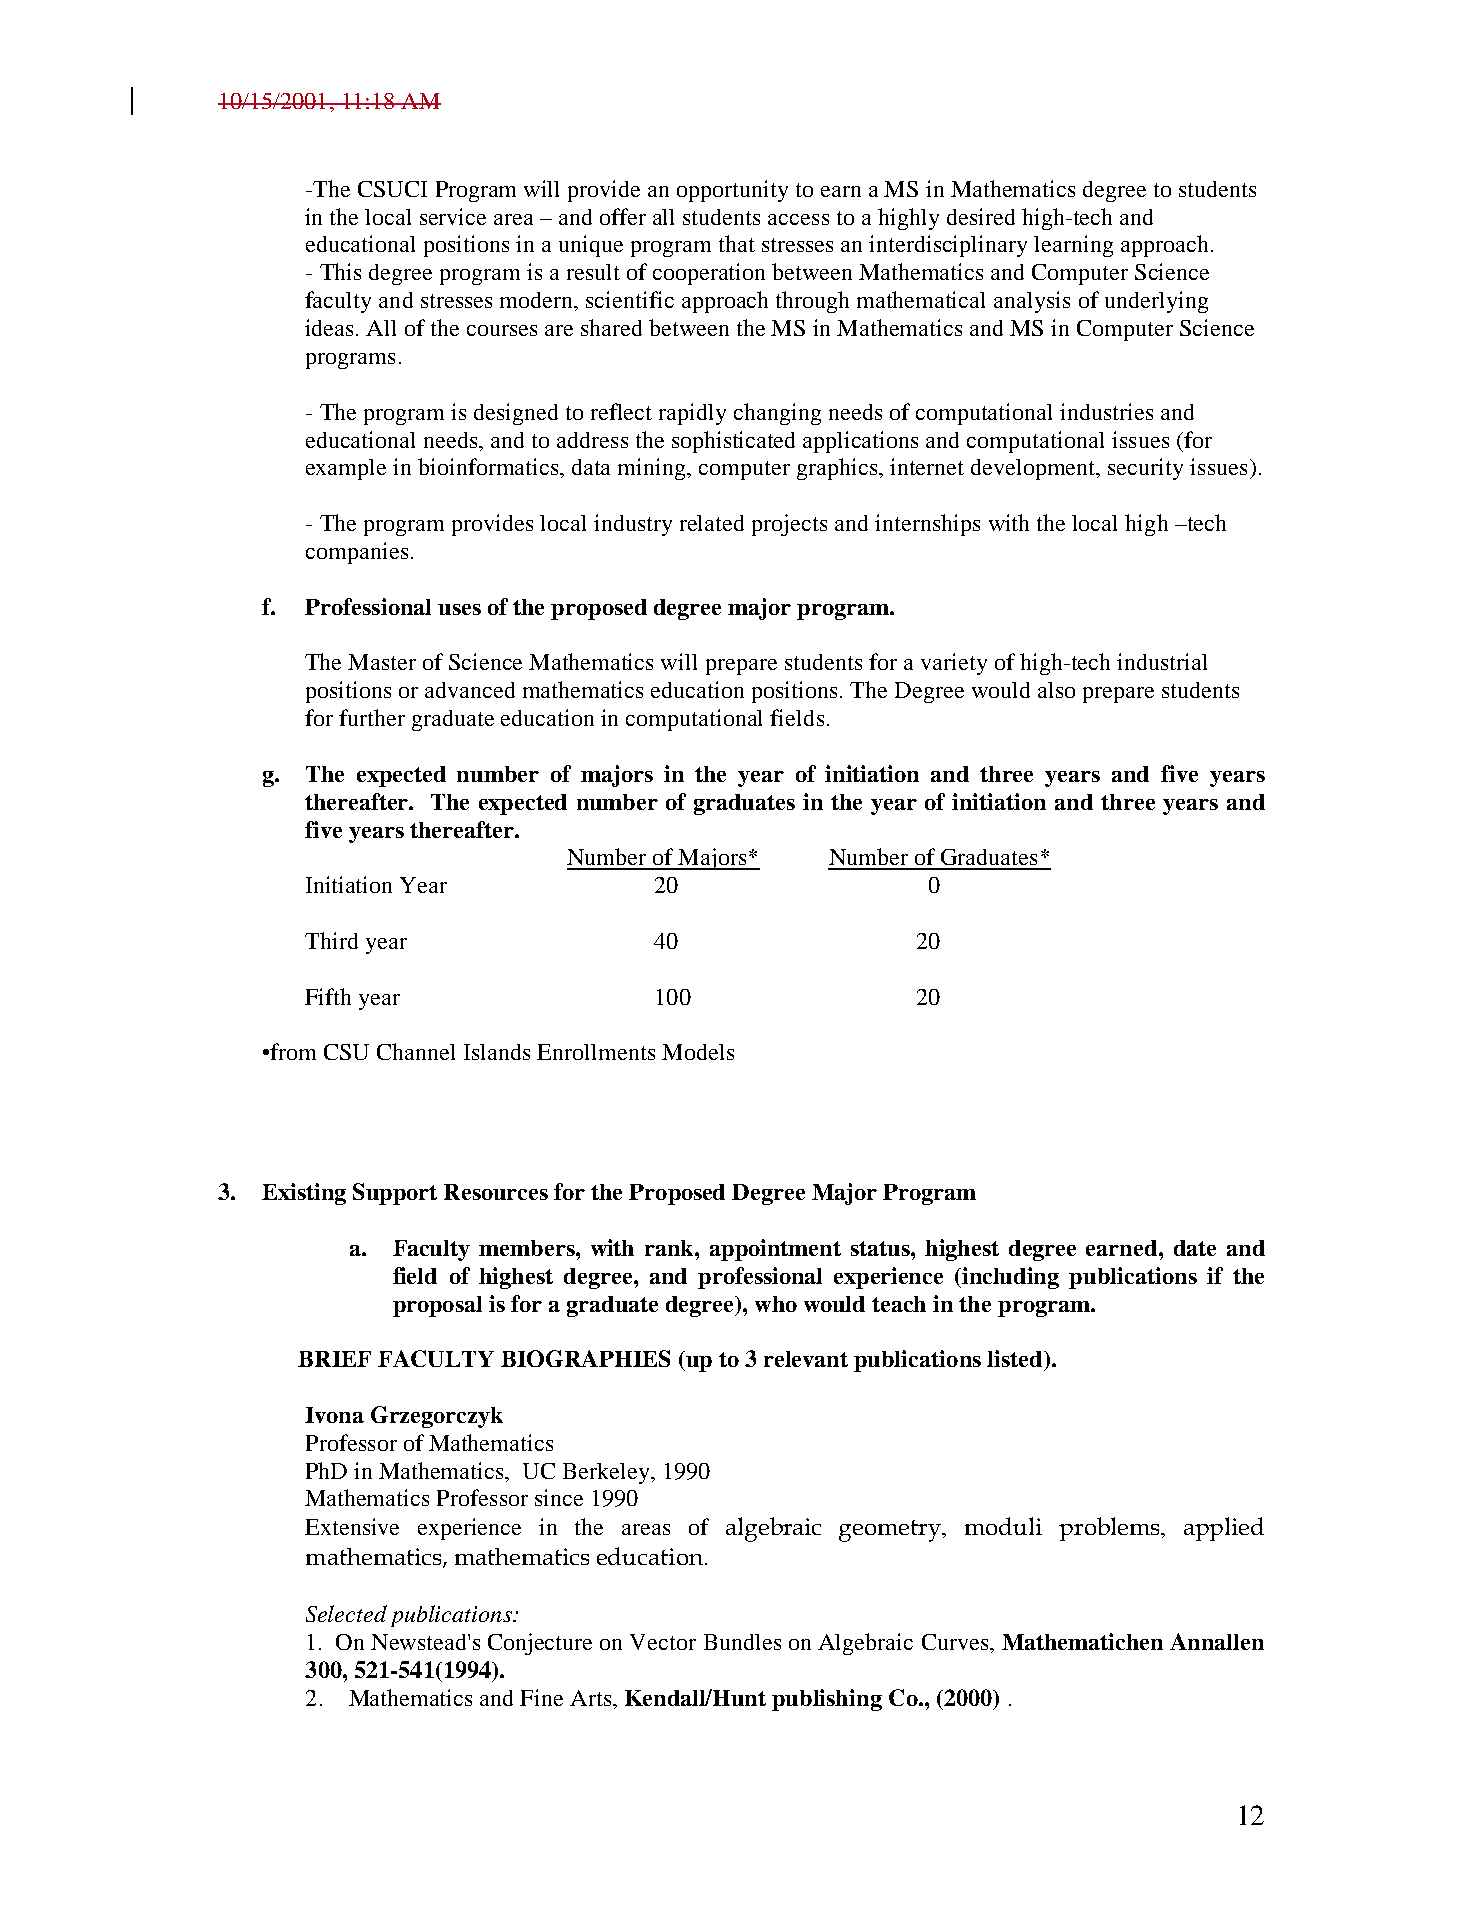 The width and height of the document is (1483, 1919). I want to click on Third, so click(331, 940).
